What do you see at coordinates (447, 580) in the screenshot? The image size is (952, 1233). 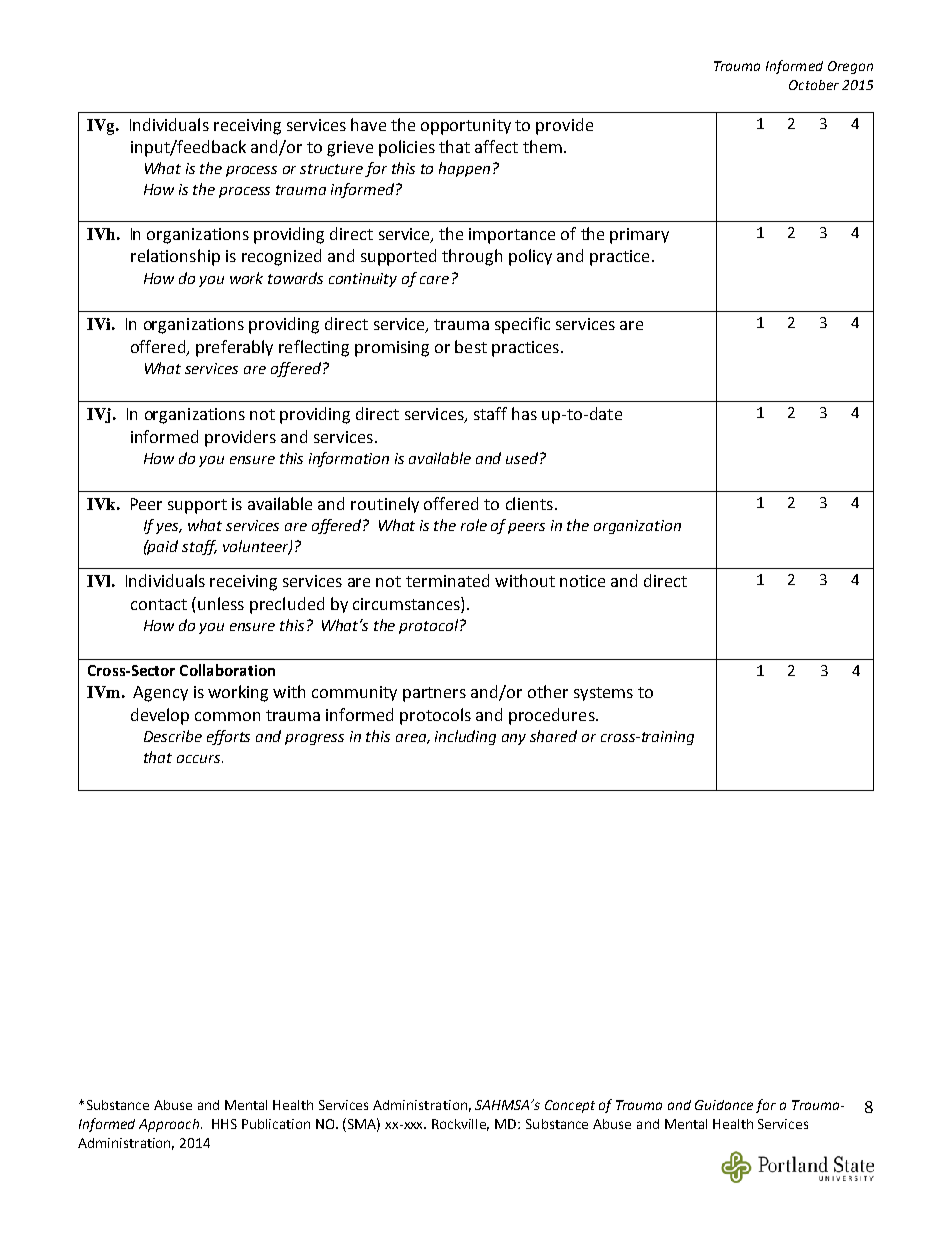 I see `terminated` at bounding box center [447, 580].
